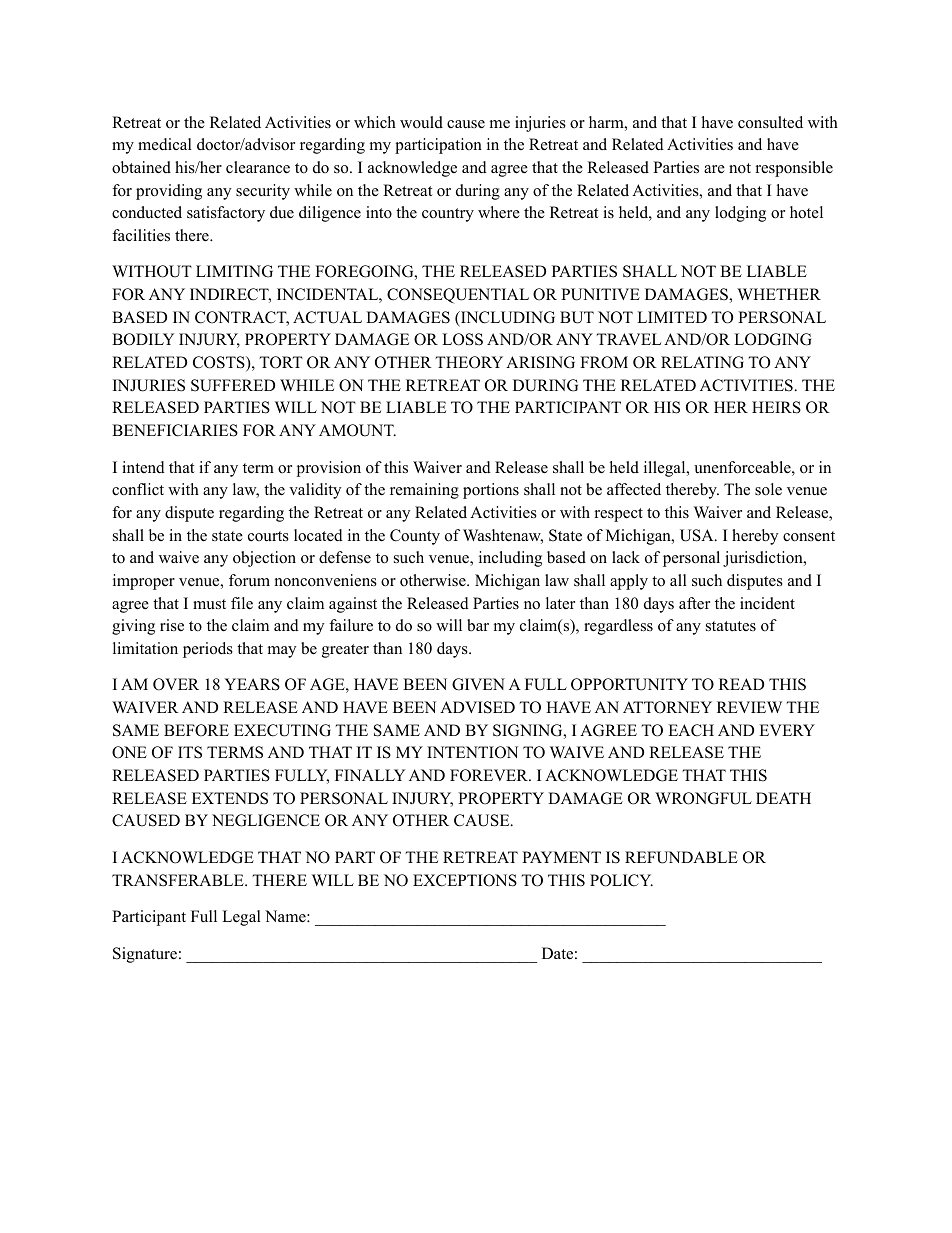 The image size is (952, 1233). Describe the element at coordinates (465, 880) in the page. I see `EXCEPTIONS` at that location.
